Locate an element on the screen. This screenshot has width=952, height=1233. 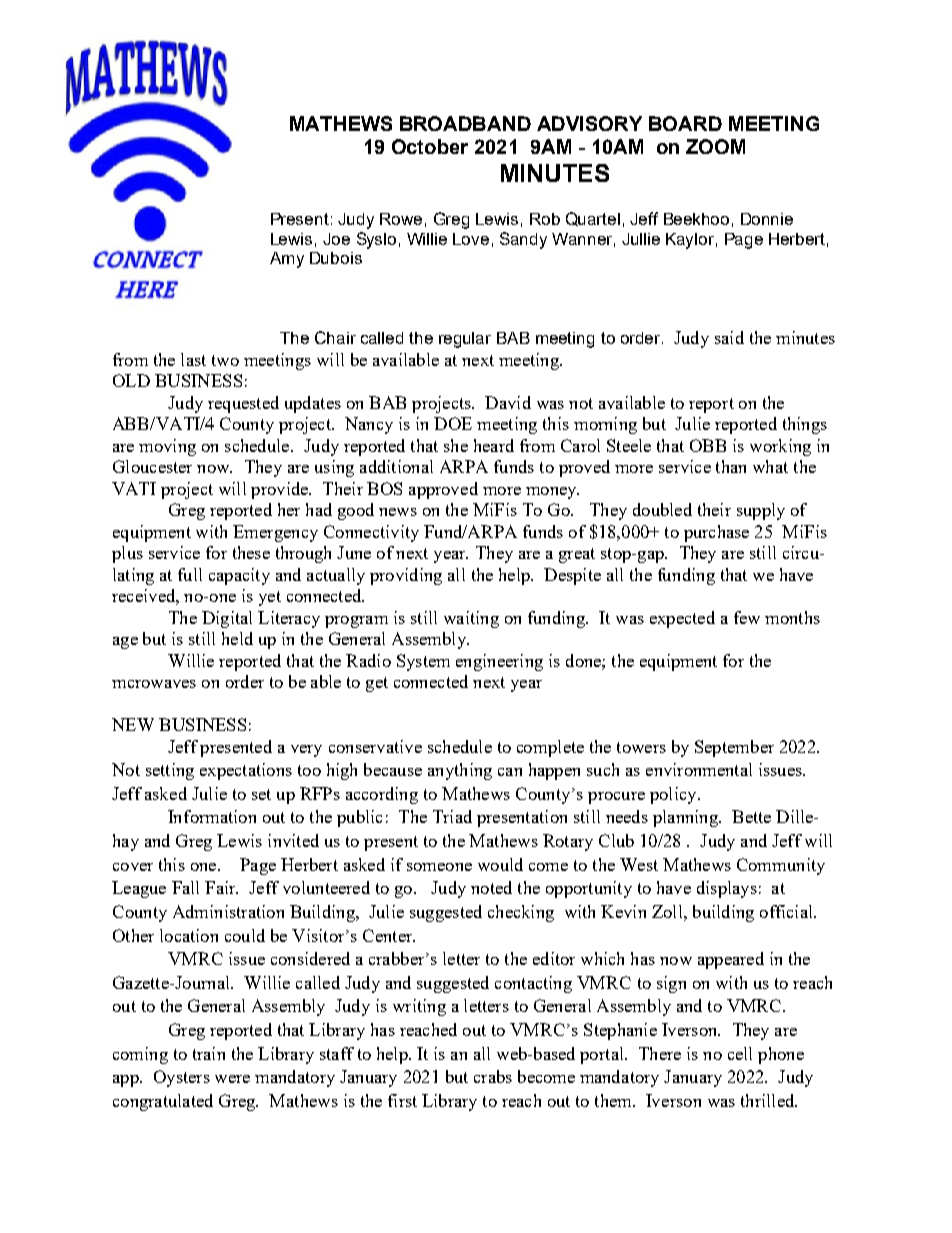
environmental is located at coordinates (699, 769).
